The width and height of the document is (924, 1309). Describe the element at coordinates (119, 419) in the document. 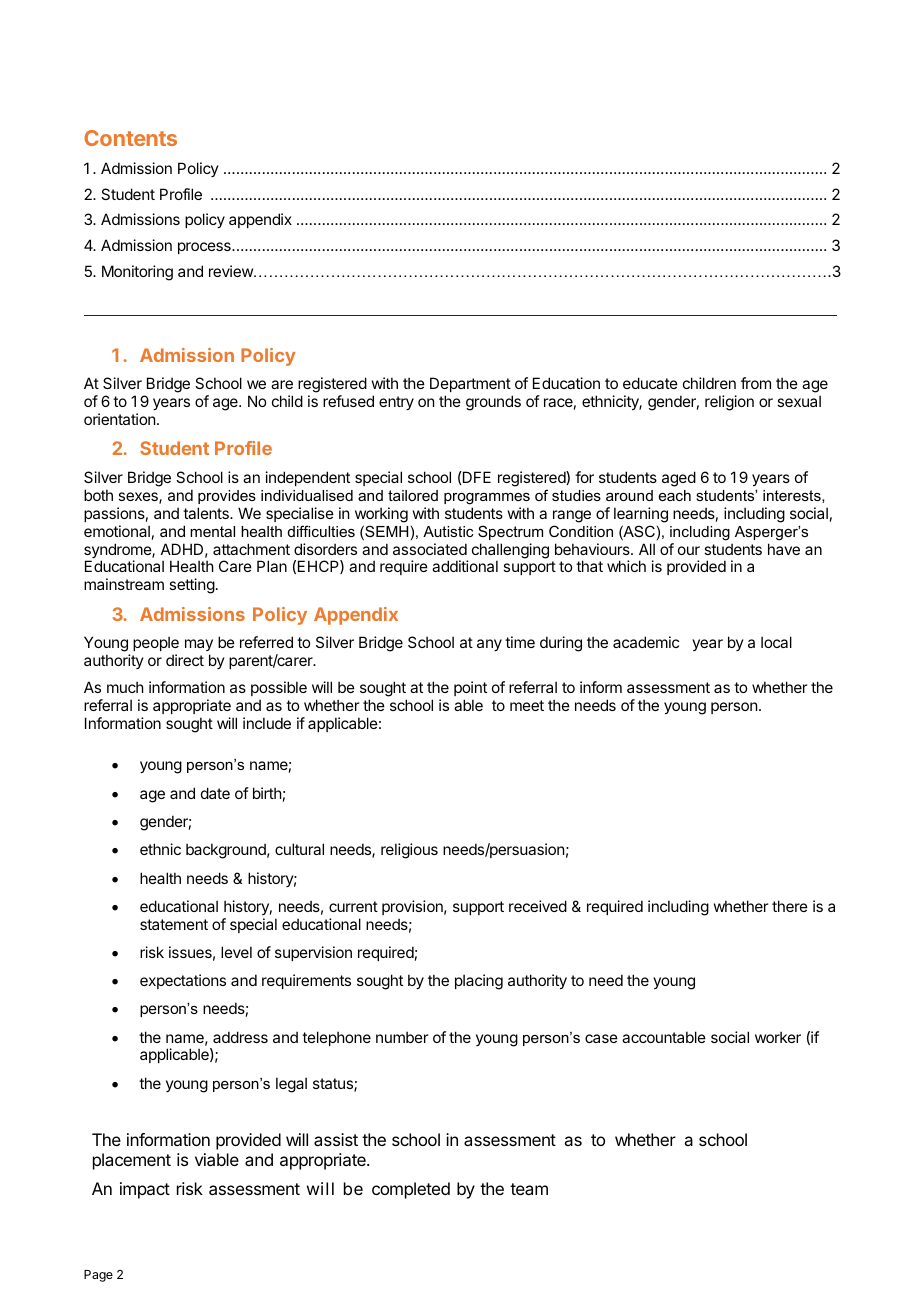

I see `orientation` at that location.
